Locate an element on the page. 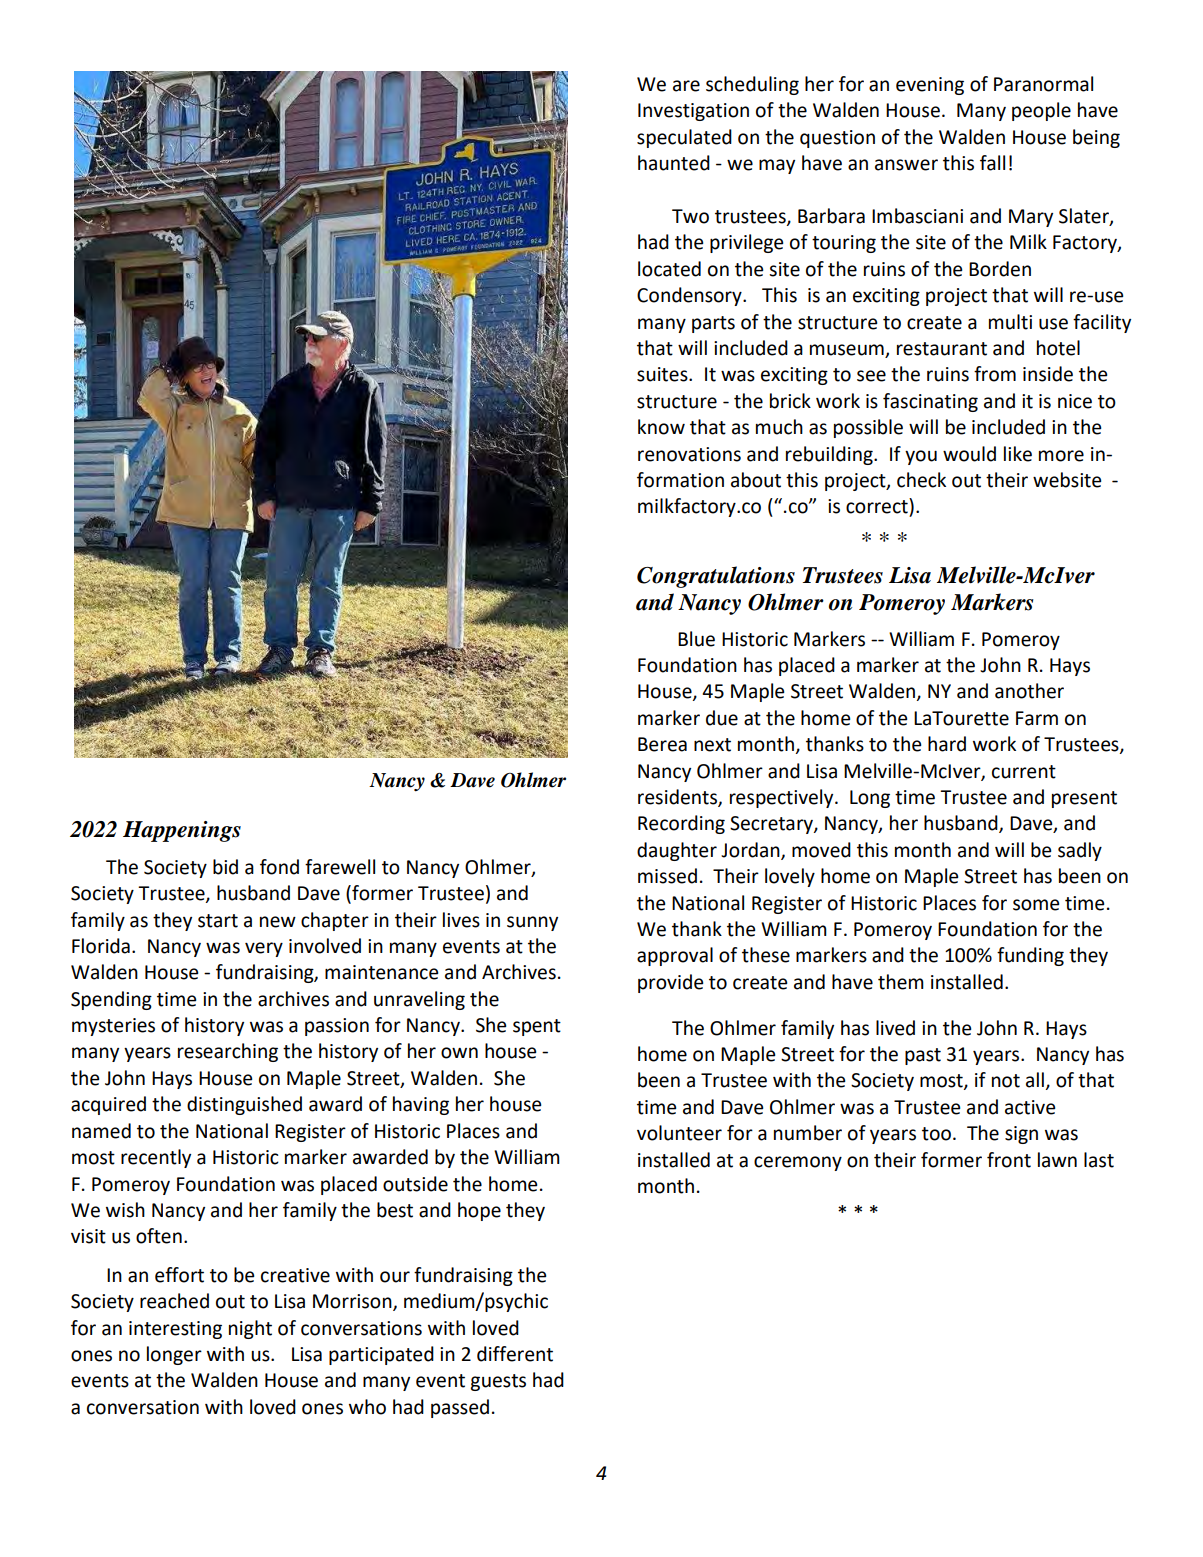  different is located at coordinates (515, 1354).
